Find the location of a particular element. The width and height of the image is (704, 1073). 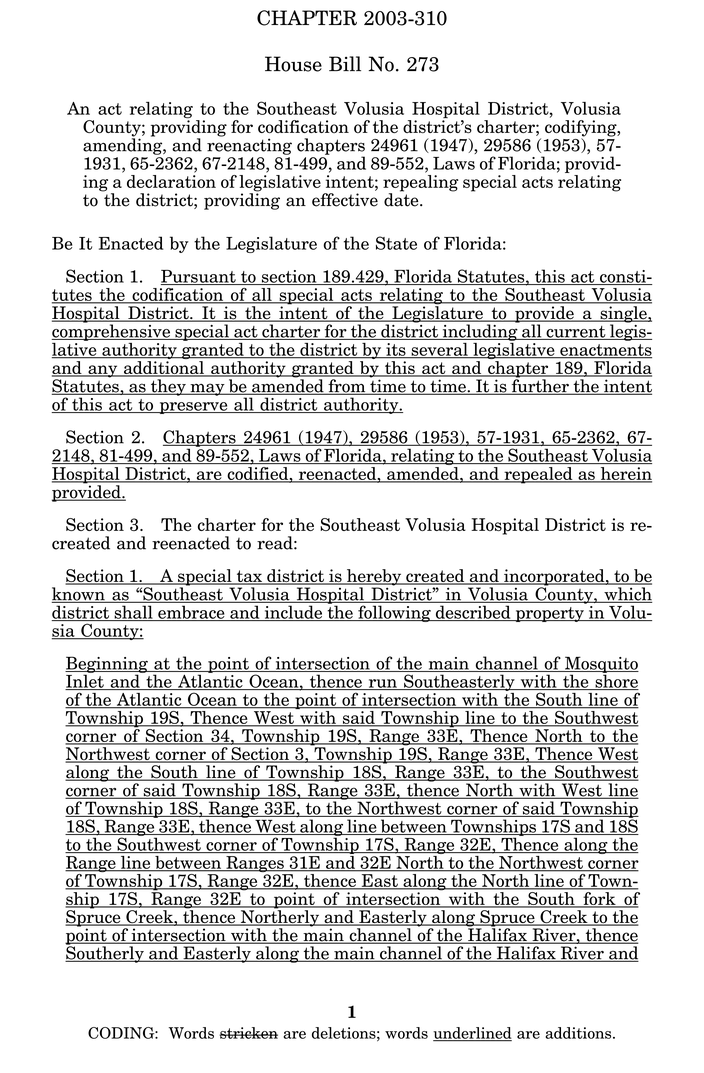

Mosquito is located at coordinates (601, 665).
